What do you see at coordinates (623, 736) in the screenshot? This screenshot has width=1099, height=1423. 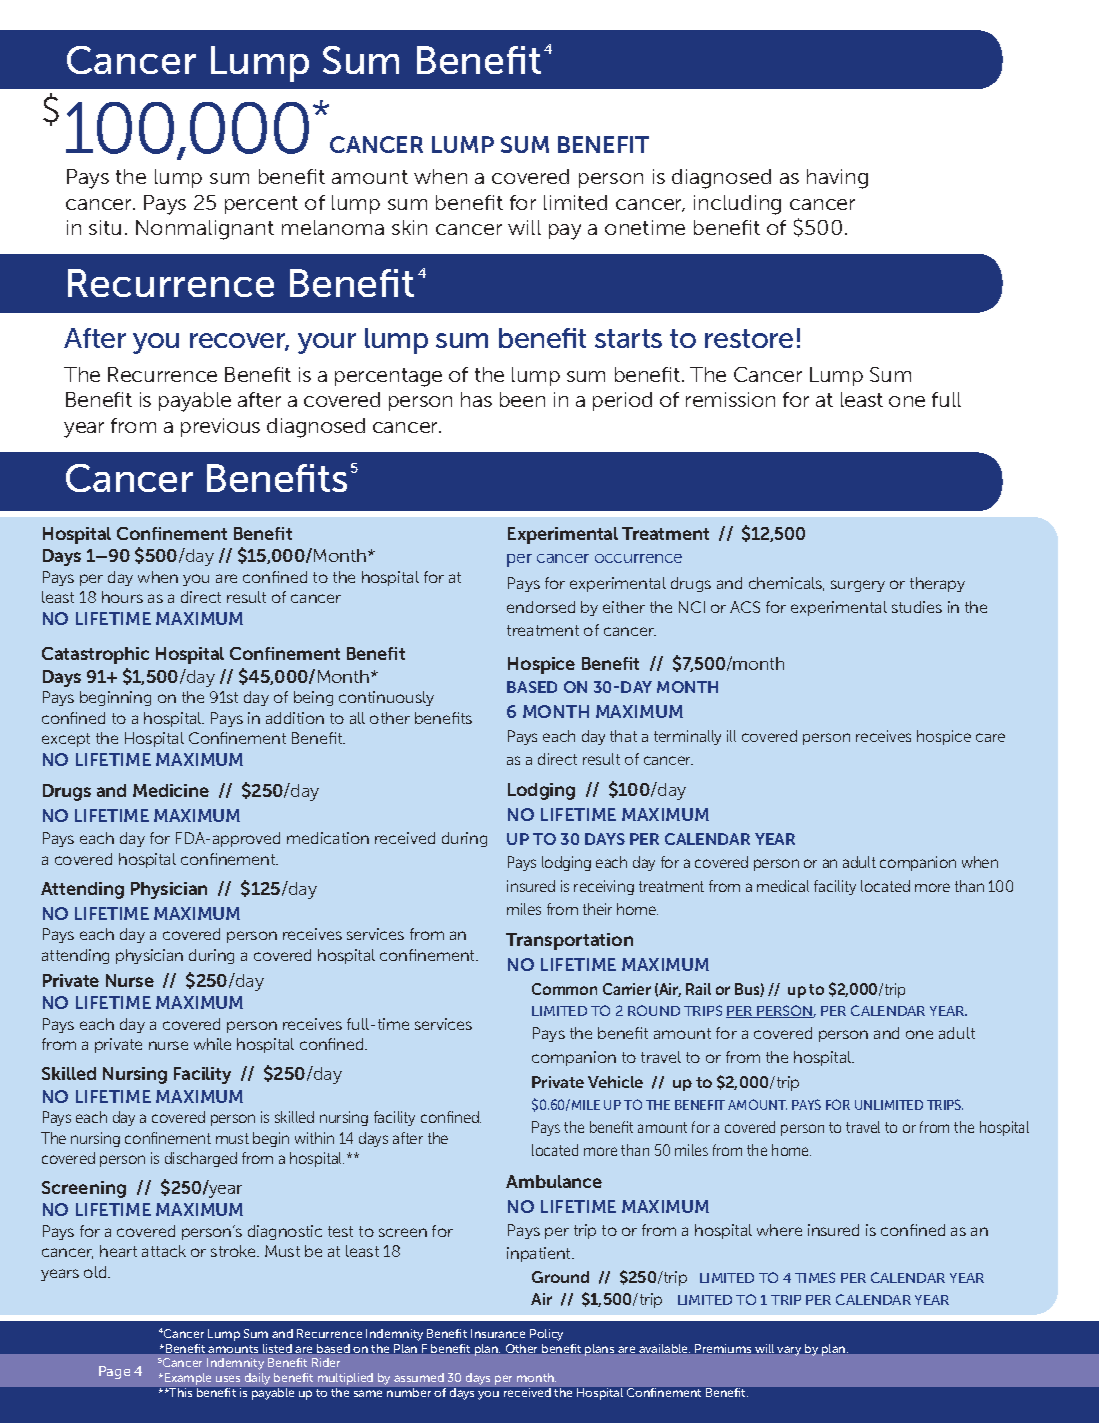 I see `that` at bounding box center [623, 736].
